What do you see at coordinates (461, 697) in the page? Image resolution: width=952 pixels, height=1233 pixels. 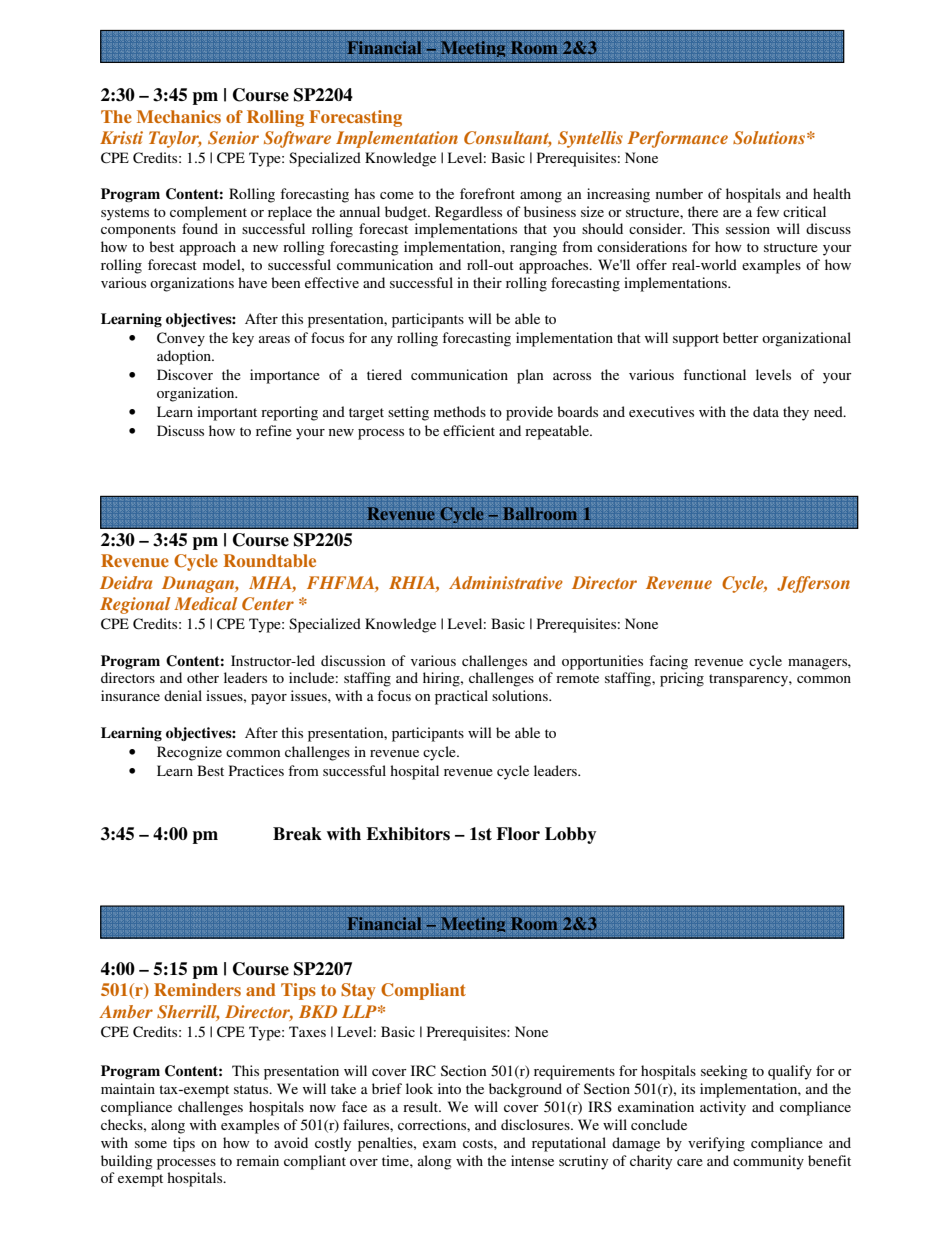 I see `practical` at bounding box center [461, 697].
